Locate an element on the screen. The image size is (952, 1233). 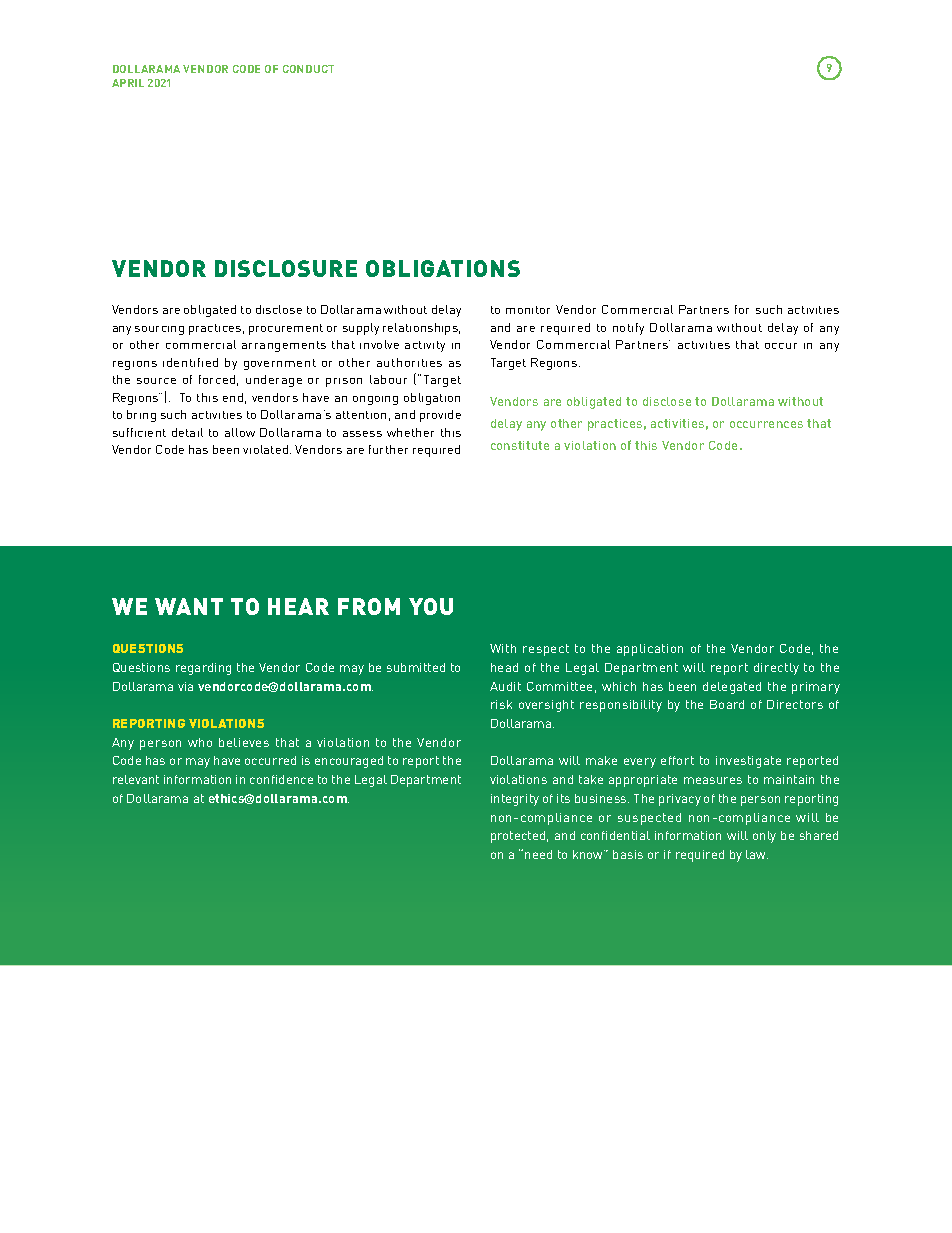
notify is located at coordinates (628, 329).
